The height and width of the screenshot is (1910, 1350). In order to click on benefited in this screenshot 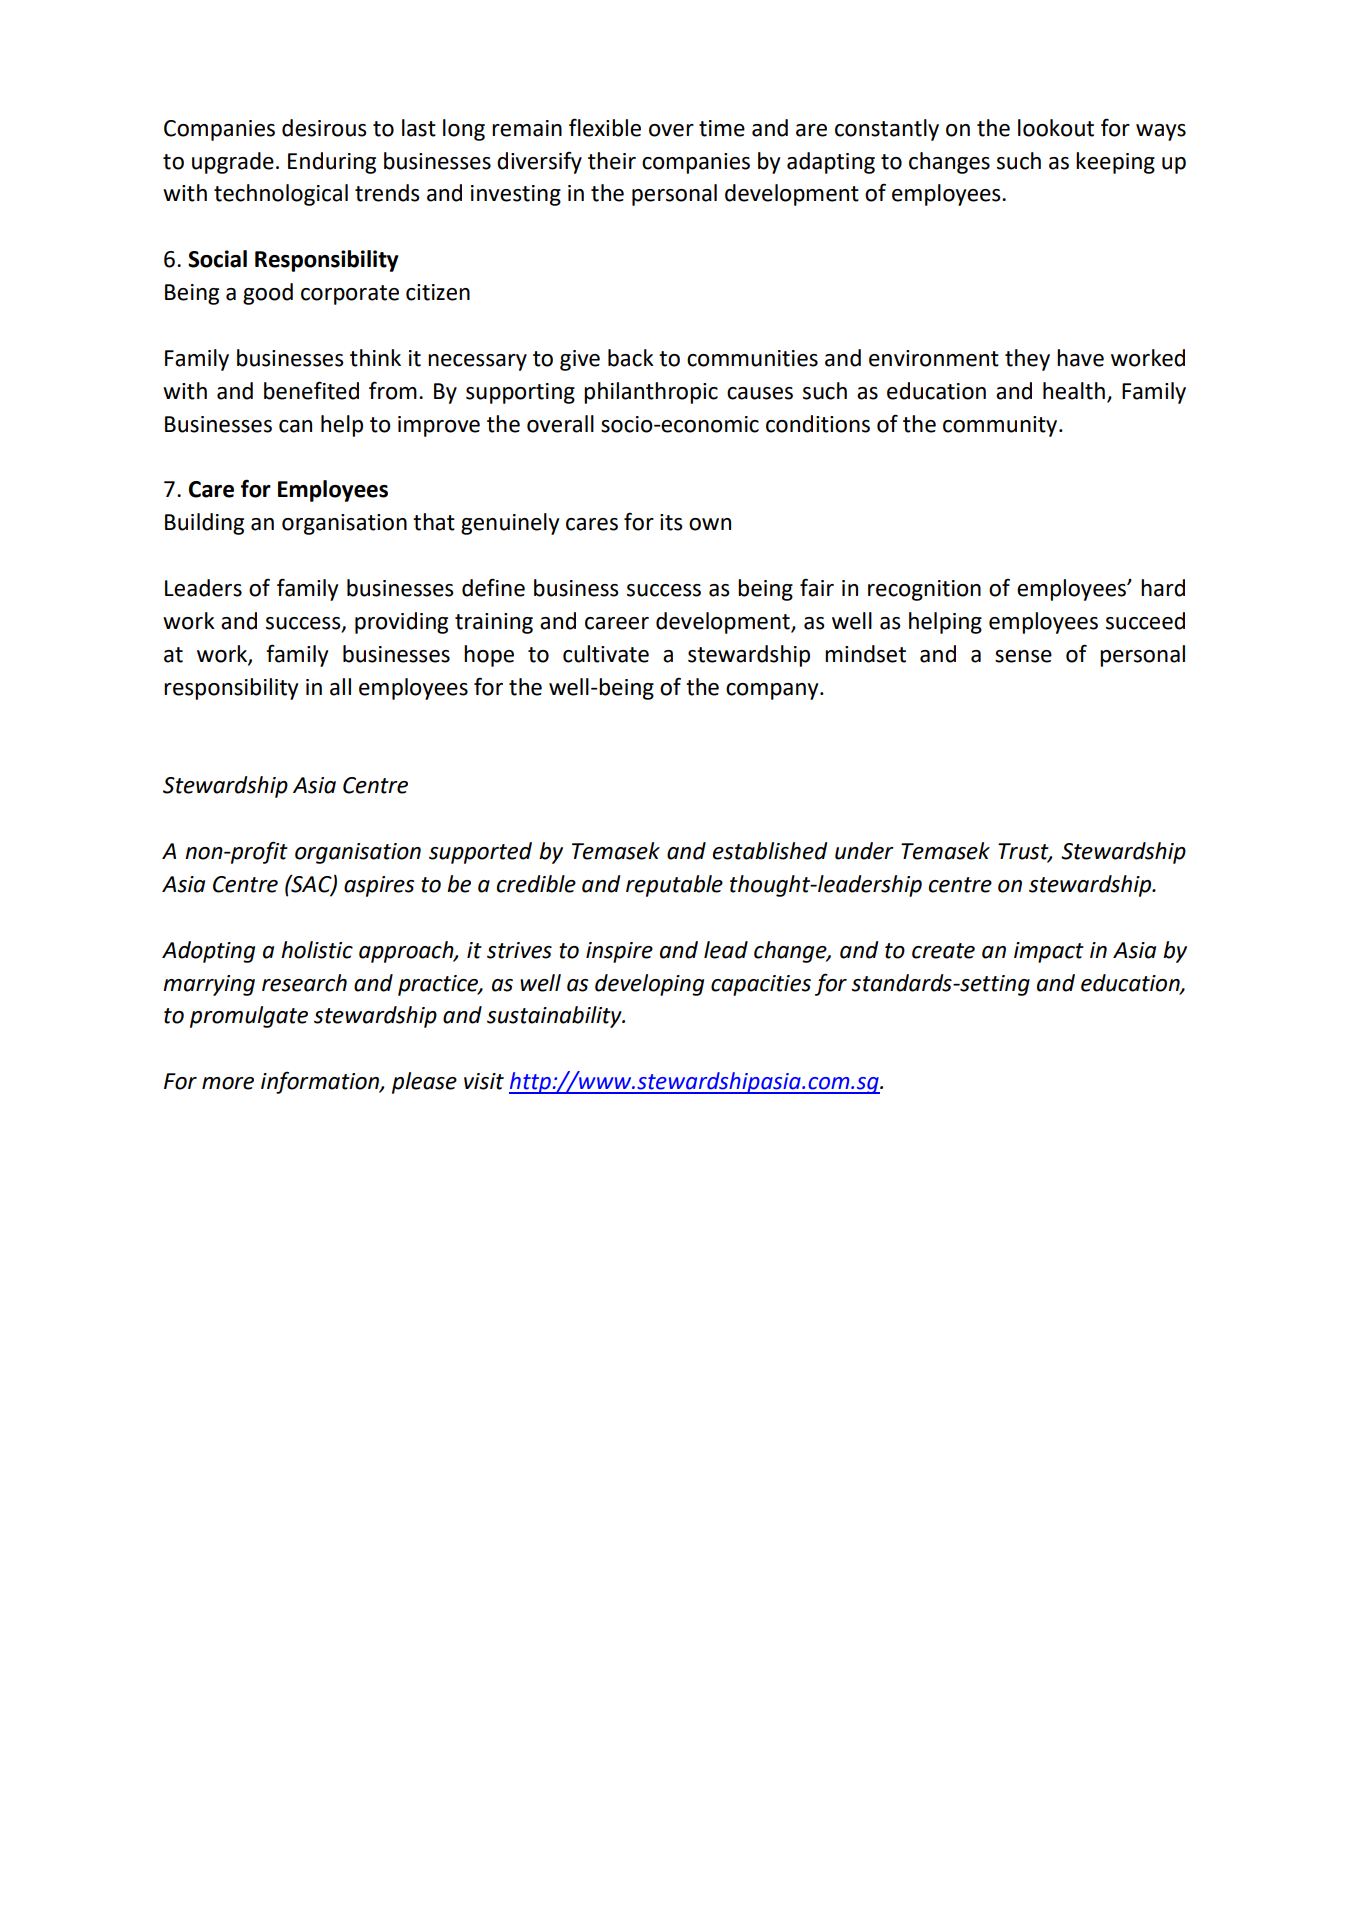, I will do `click(311, 390)`.
